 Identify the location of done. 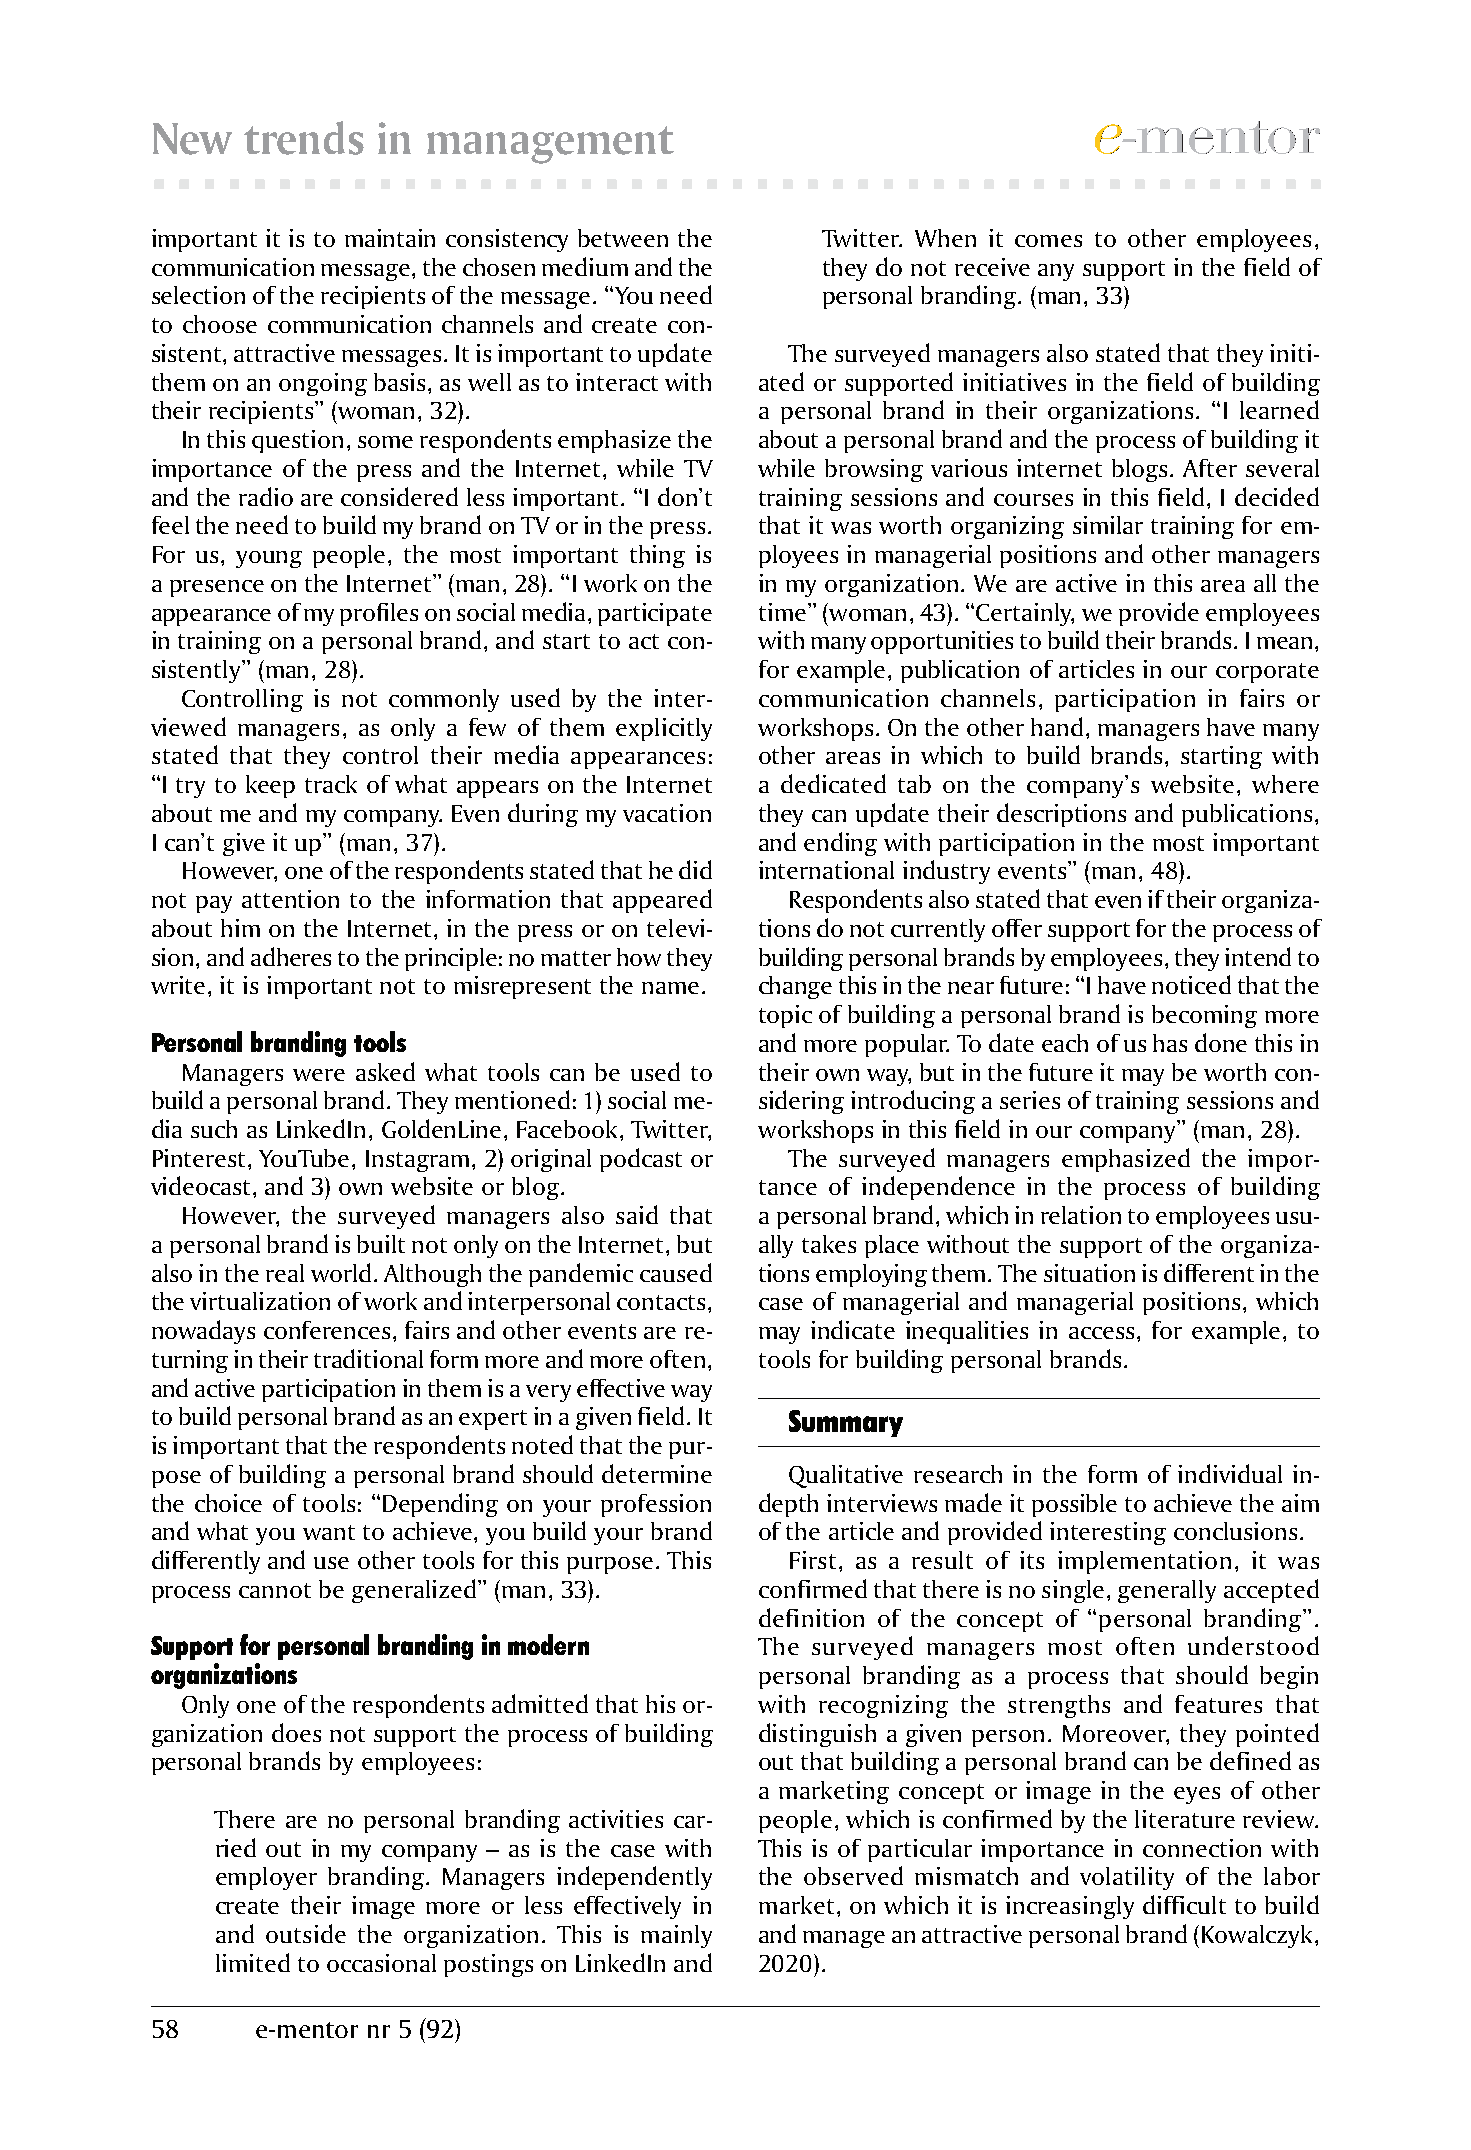
(1221, 1042).
